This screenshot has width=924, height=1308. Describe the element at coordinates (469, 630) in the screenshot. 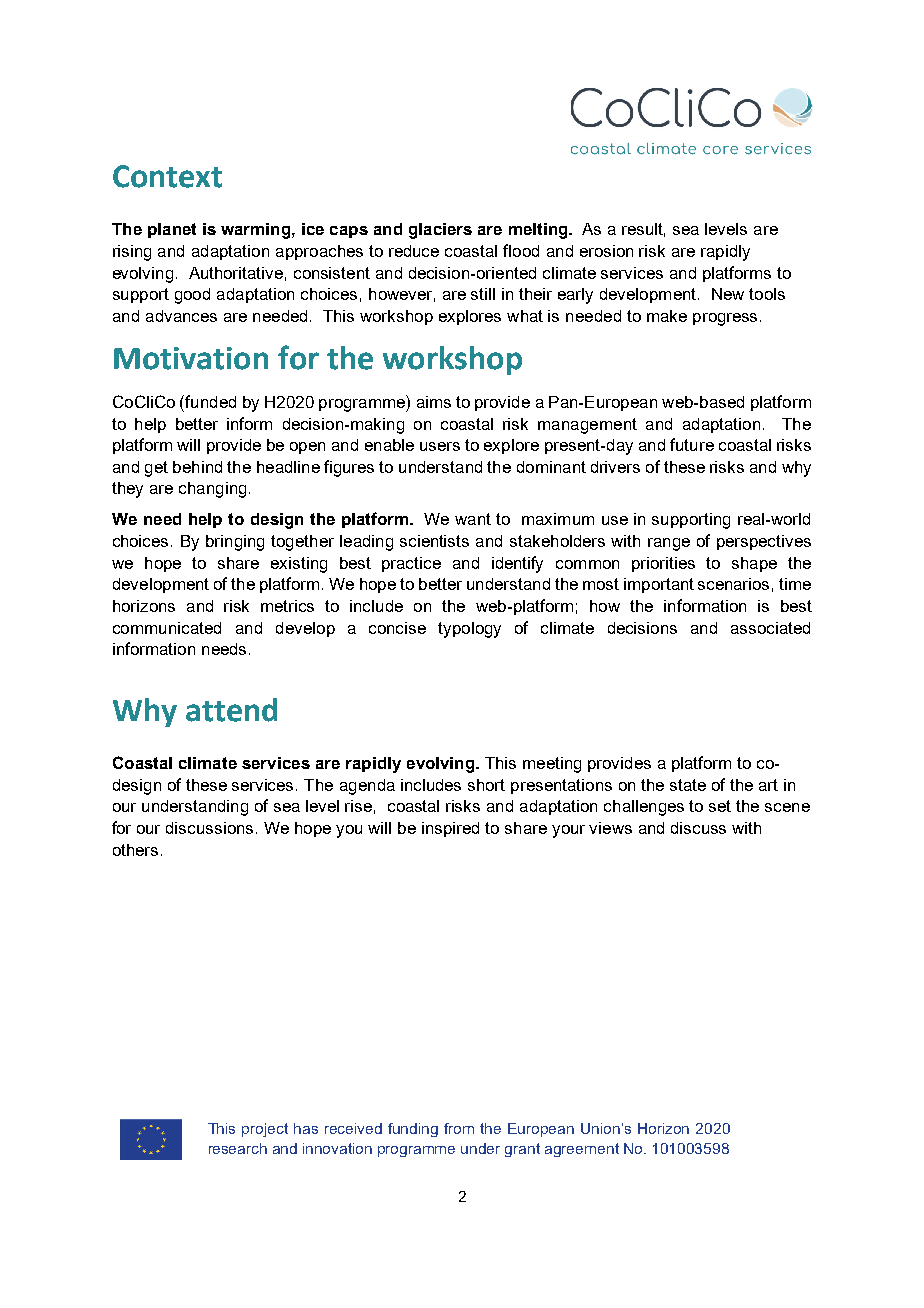

I see `typology` at that location.
